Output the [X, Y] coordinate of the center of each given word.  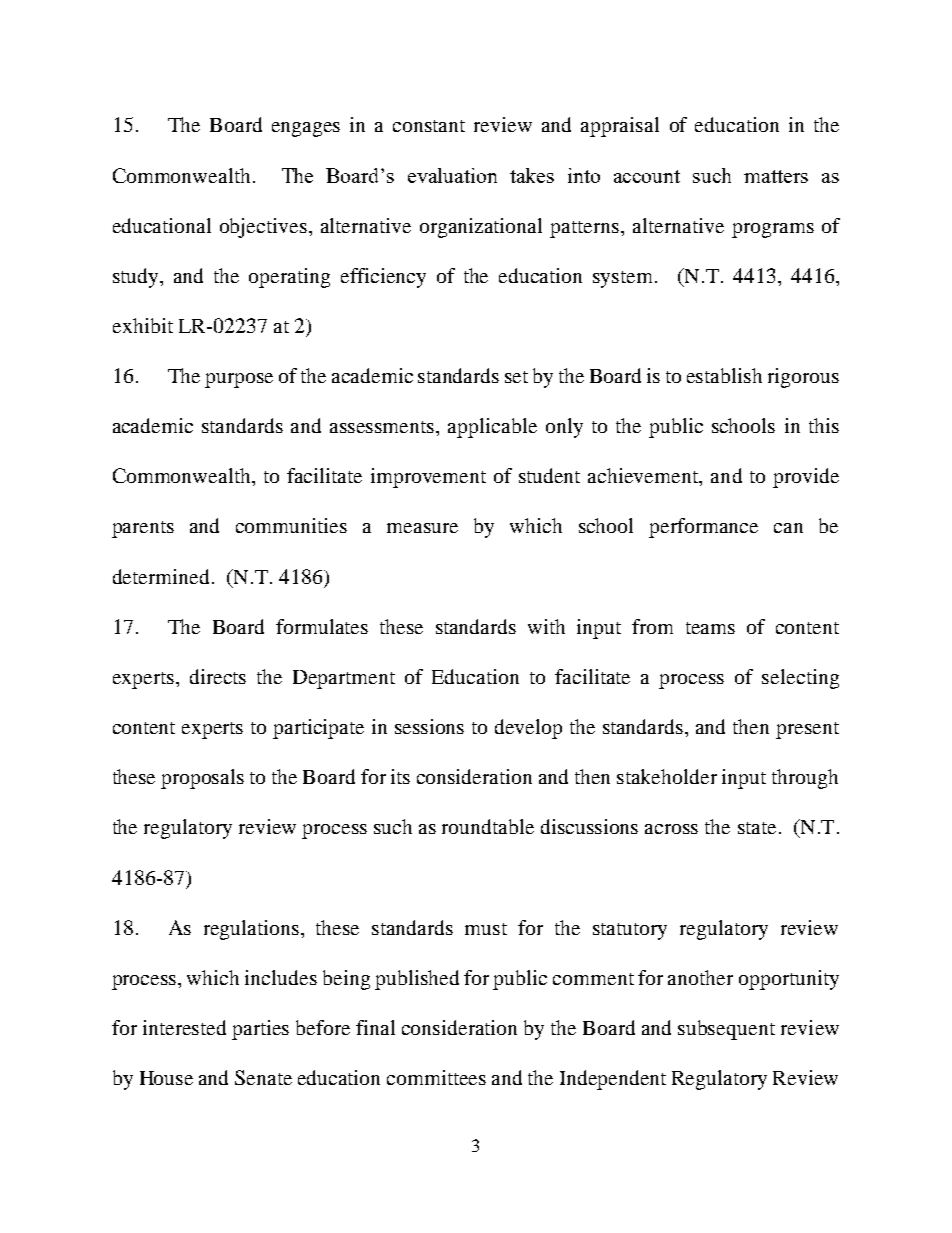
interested [184, 1027]
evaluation [452, 175]
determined [161, 576]
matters [776, 176]
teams [710, 628]
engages [306, 129]
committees [436, 1077]
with [546, 626]
